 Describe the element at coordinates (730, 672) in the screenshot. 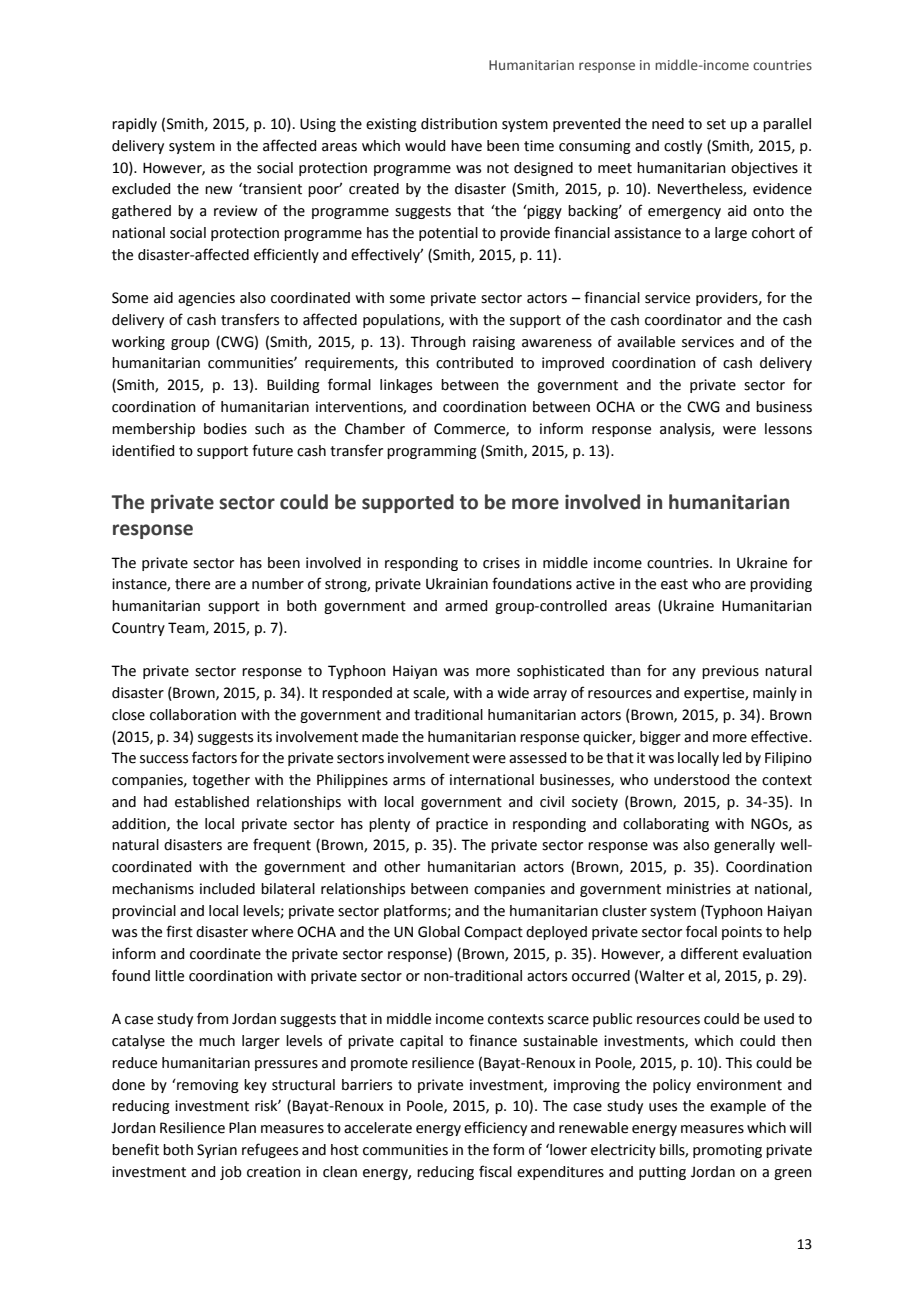

I see `previous` at that location.
